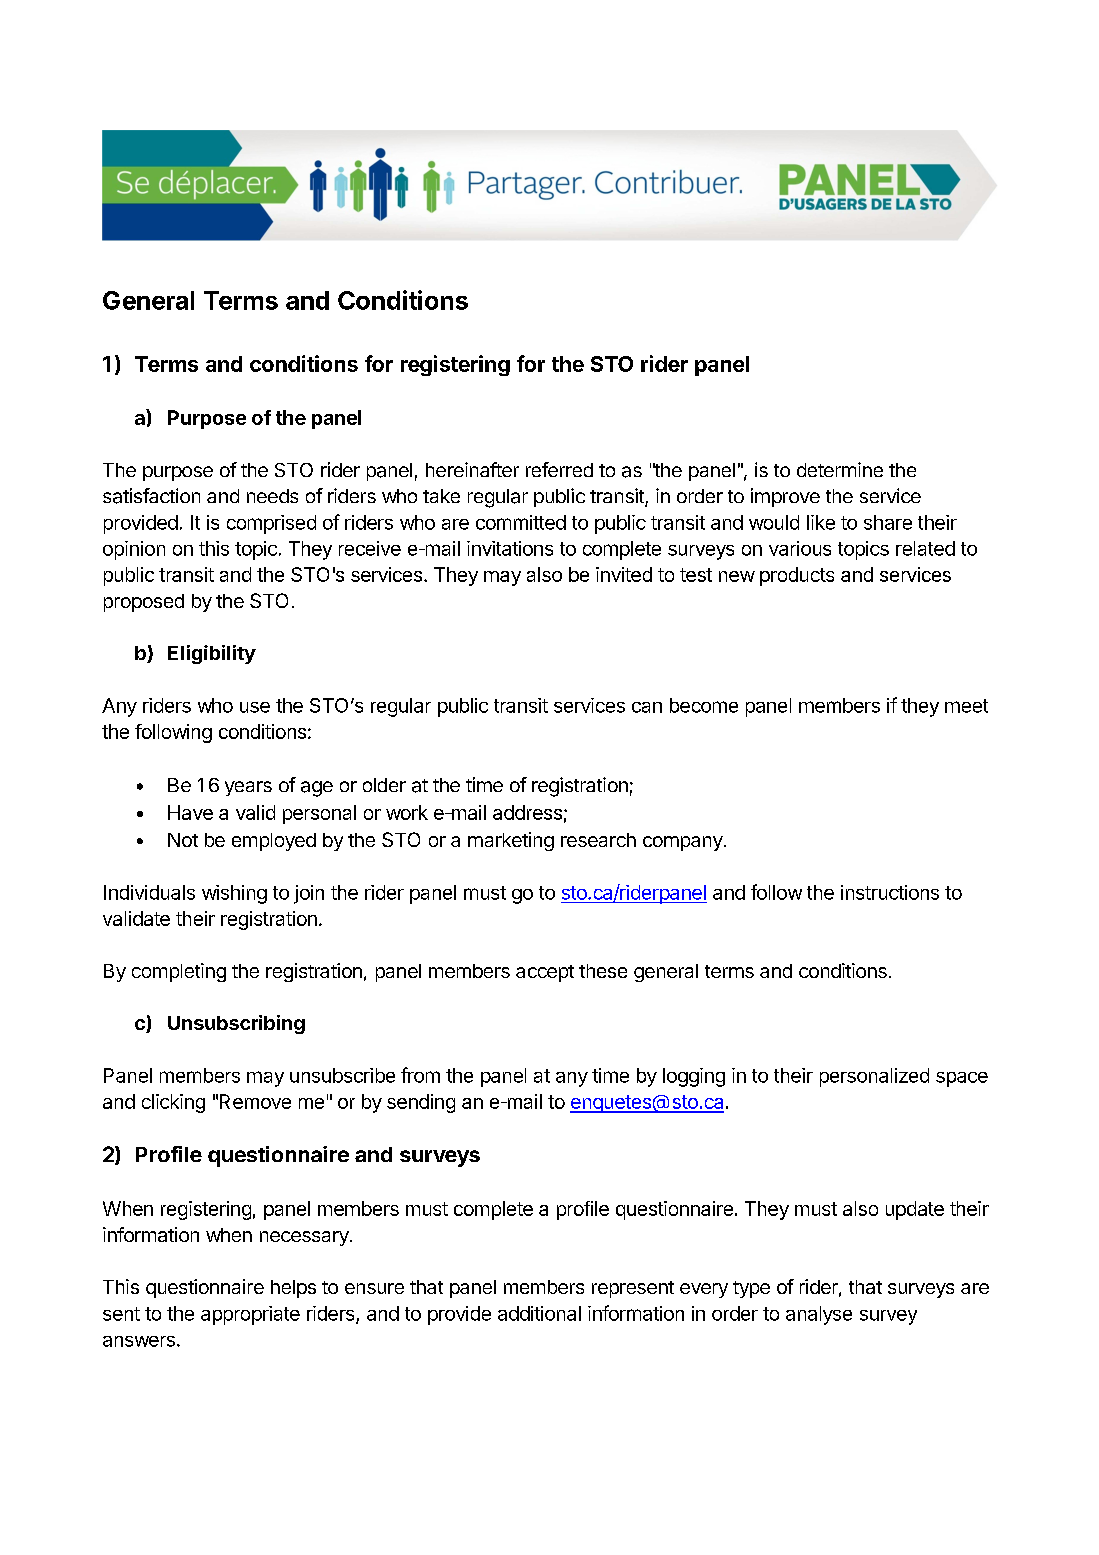  What do you see at coordinates (539, 1313) in the screenshot?
I see `additional` at bounding box center [539, 1313].
